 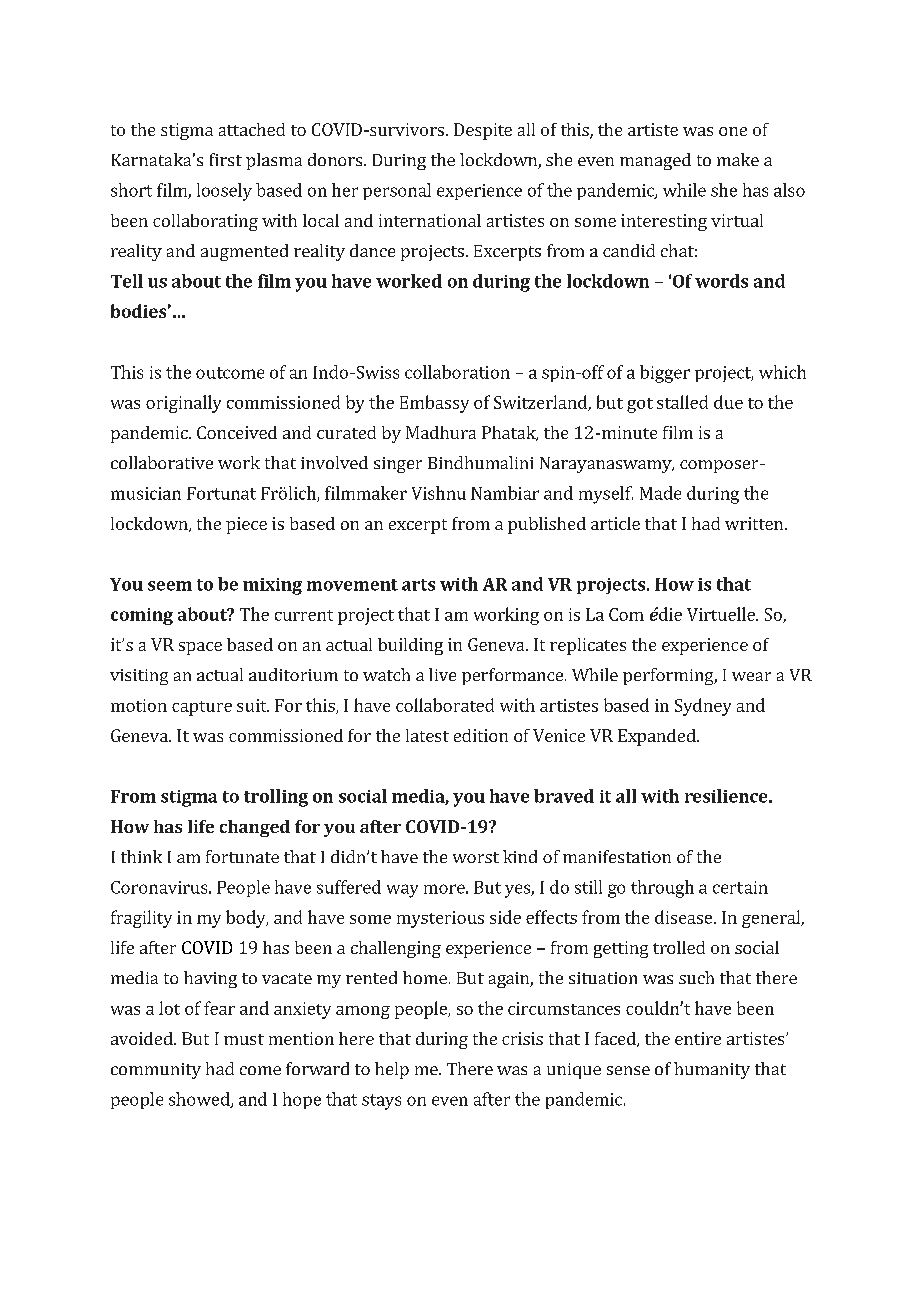 I want to click on managed, so click(x=655, y=161).
